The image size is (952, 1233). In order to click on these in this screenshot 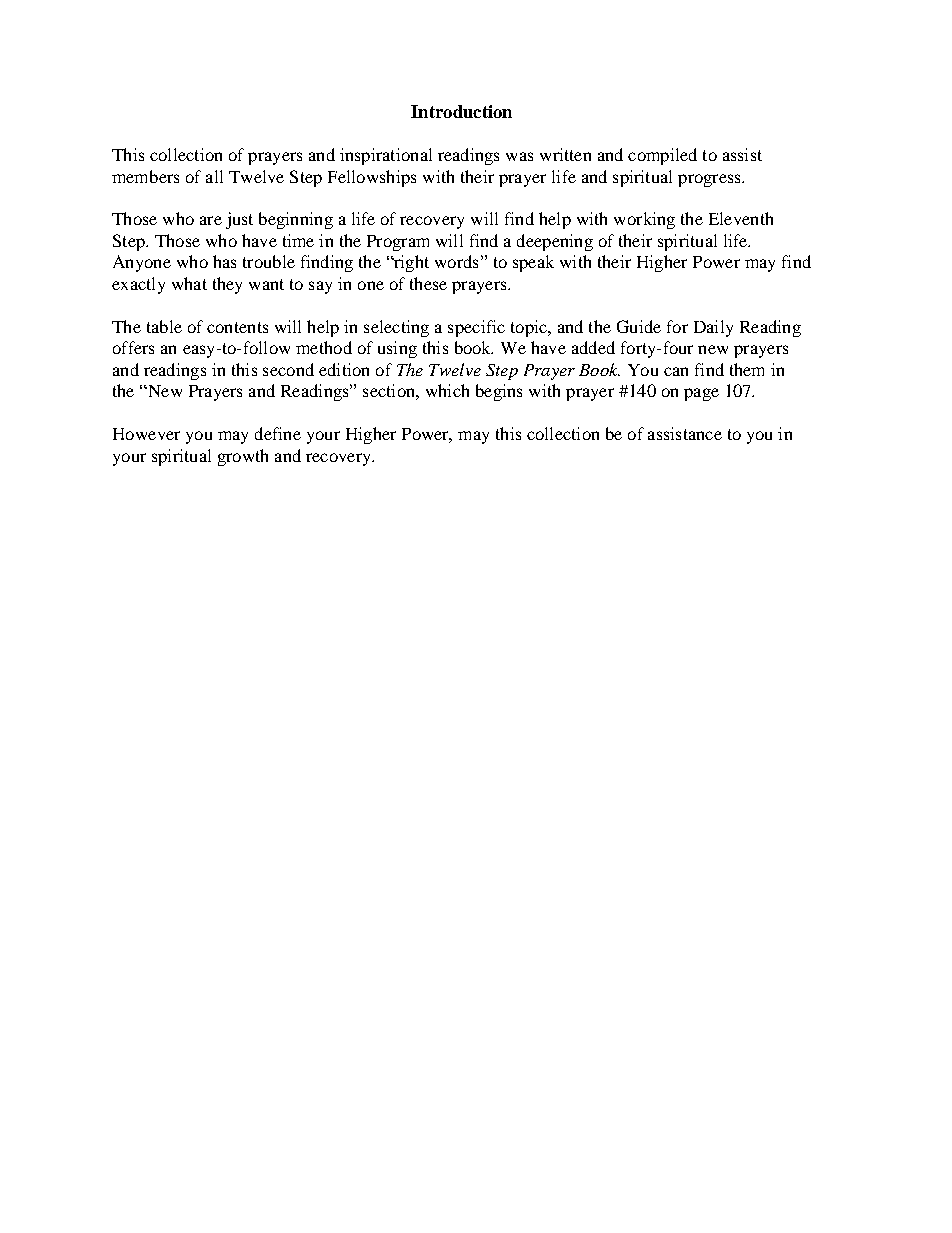, I will do `click(428, 283)`.
